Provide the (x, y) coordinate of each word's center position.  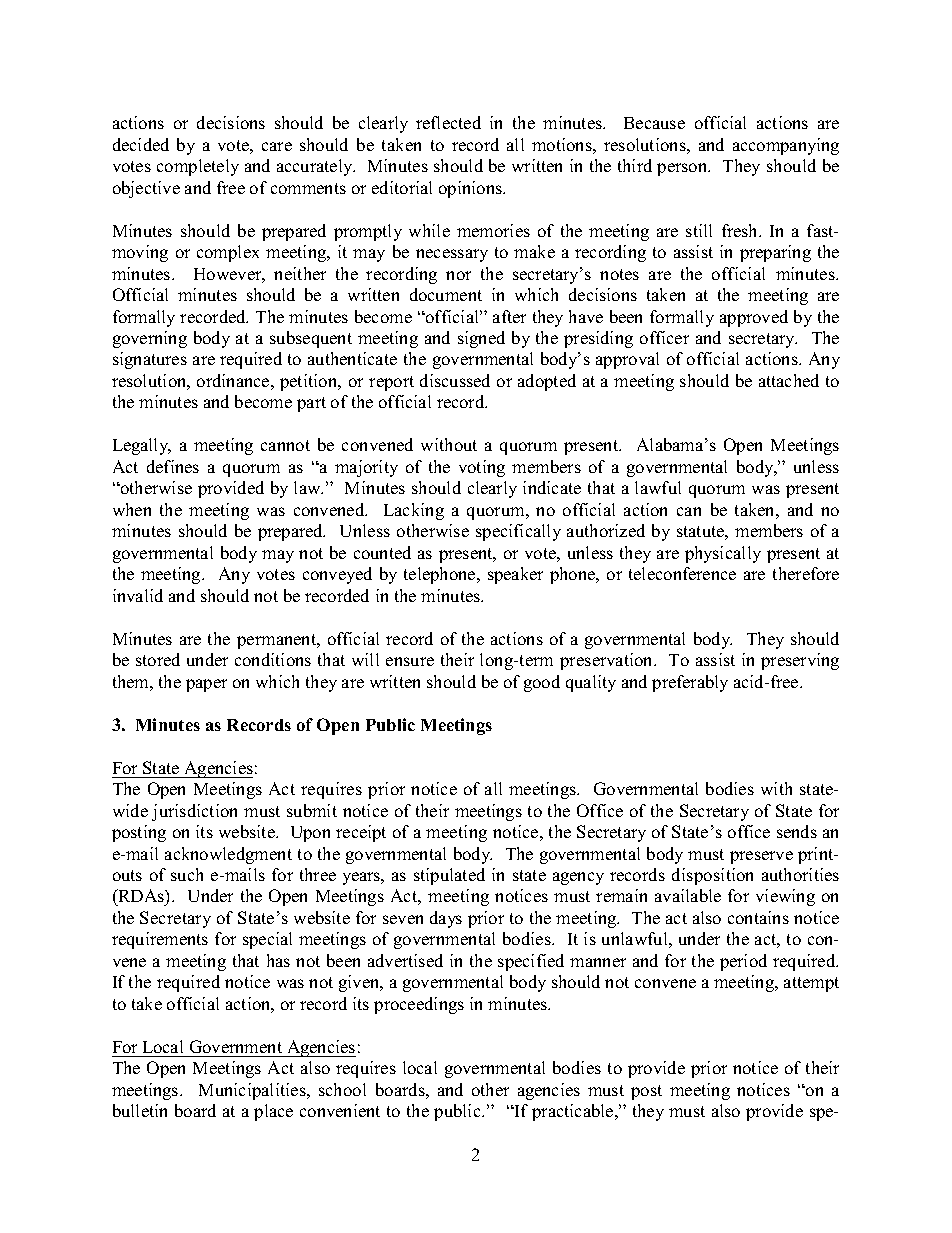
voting (482, 468)
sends (797, 831)
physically (723, 554)
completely (198, 167)
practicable (574, 1112)
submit (312, 810)
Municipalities (253, 1091)
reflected (448, 122)
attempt (811, 984)
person (683, 169)
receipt (361, 833)
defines (173, 466)
